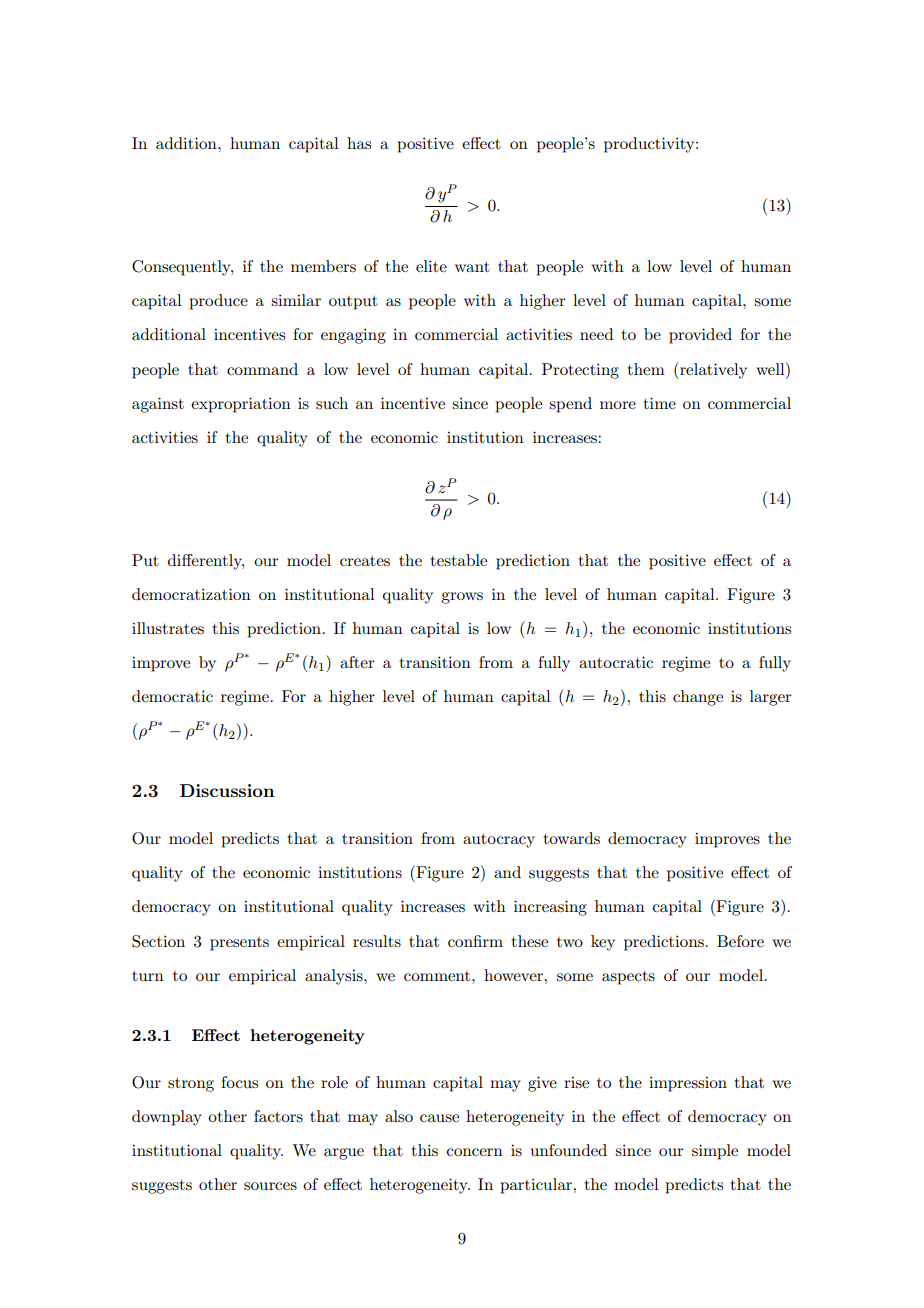 The height and width of the page is (1308, 924). Describe the element at coordinates (462, 598) in the page. I see `grows` at that location.
